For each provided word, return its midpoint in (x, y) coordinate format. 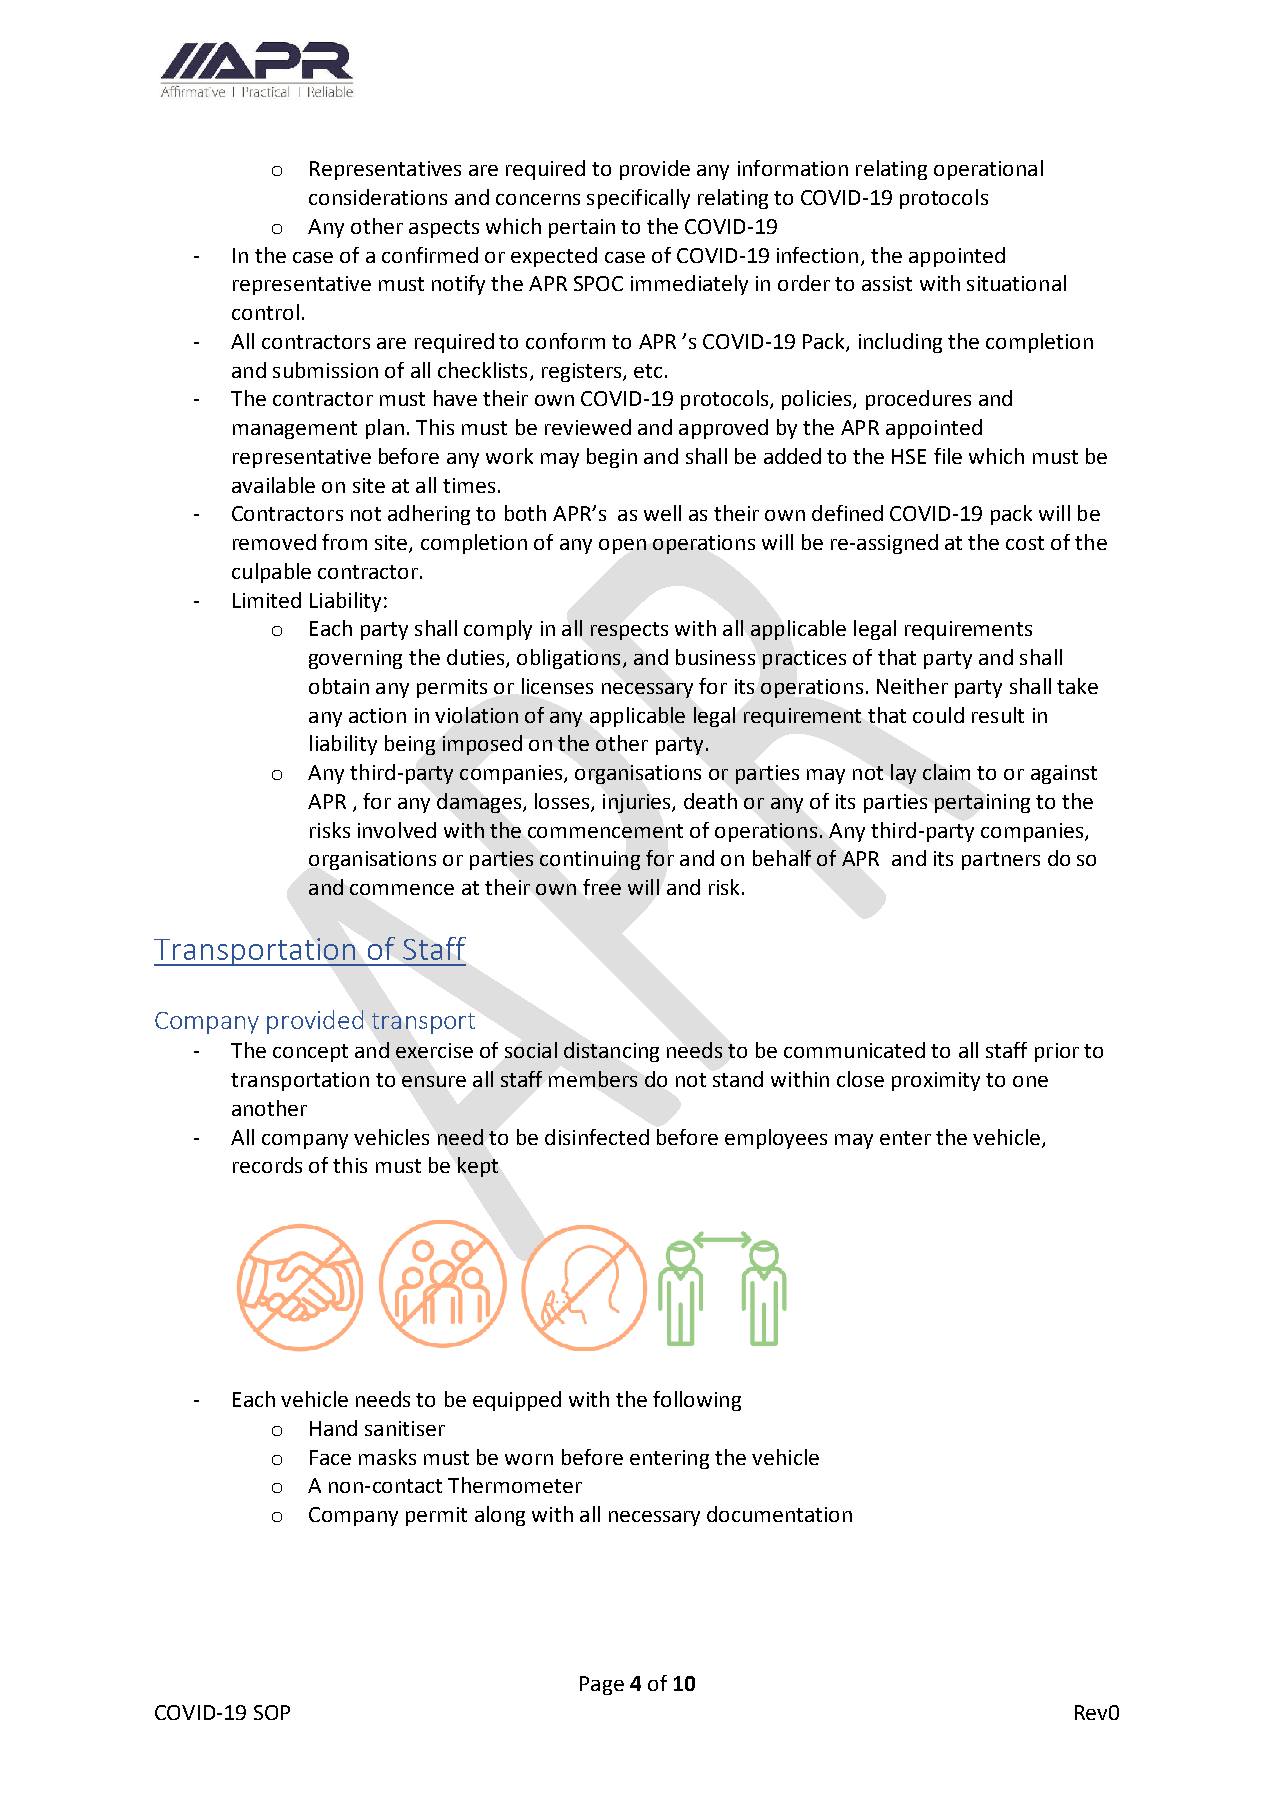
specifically (638, 199)
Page (602, 1685)
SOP (272, 1712)
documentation (779, 1514)
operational (988, 170)
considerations (378, 197)
